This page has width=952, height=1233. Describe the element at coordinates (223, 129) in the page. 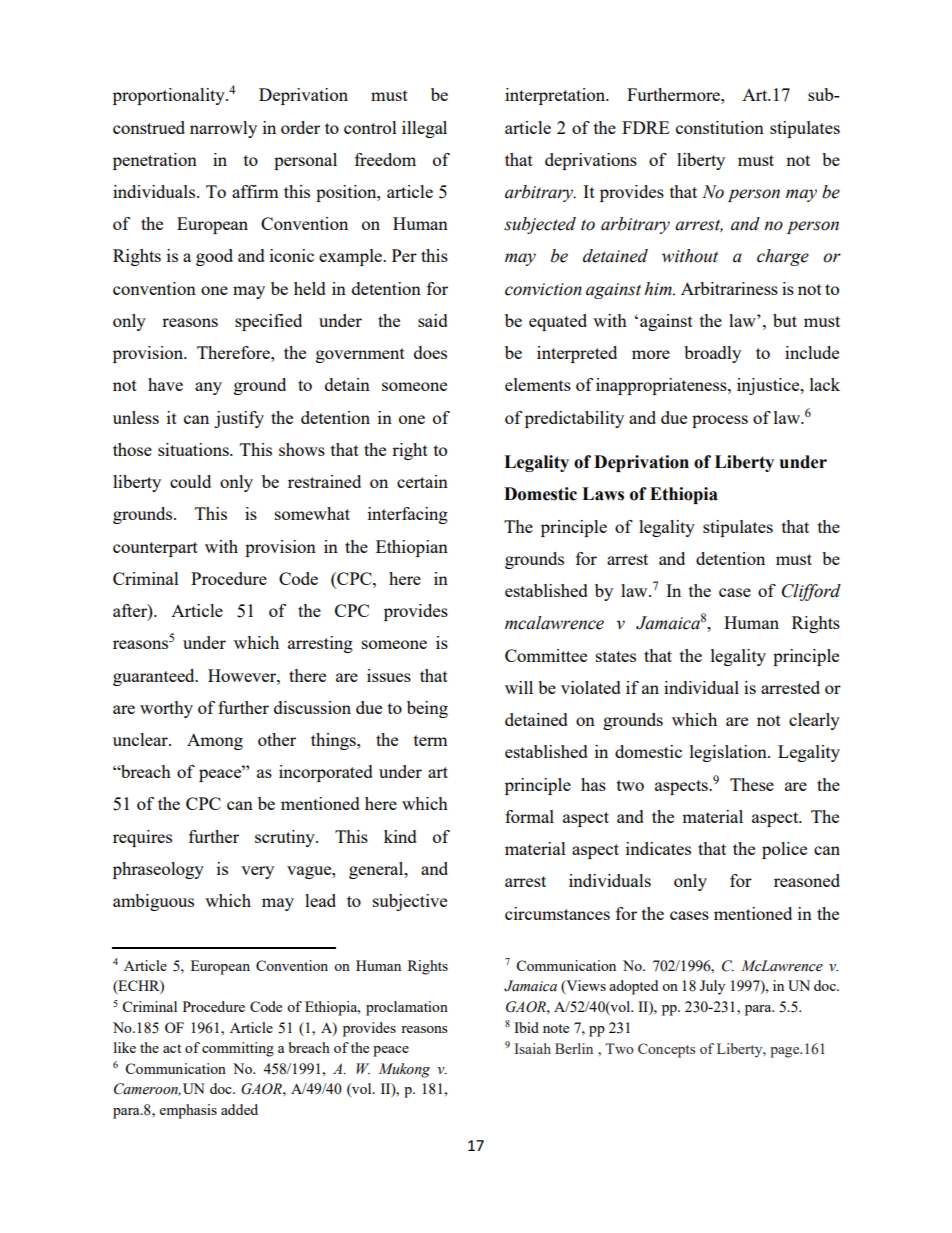

I see `narrowly` at that location.
